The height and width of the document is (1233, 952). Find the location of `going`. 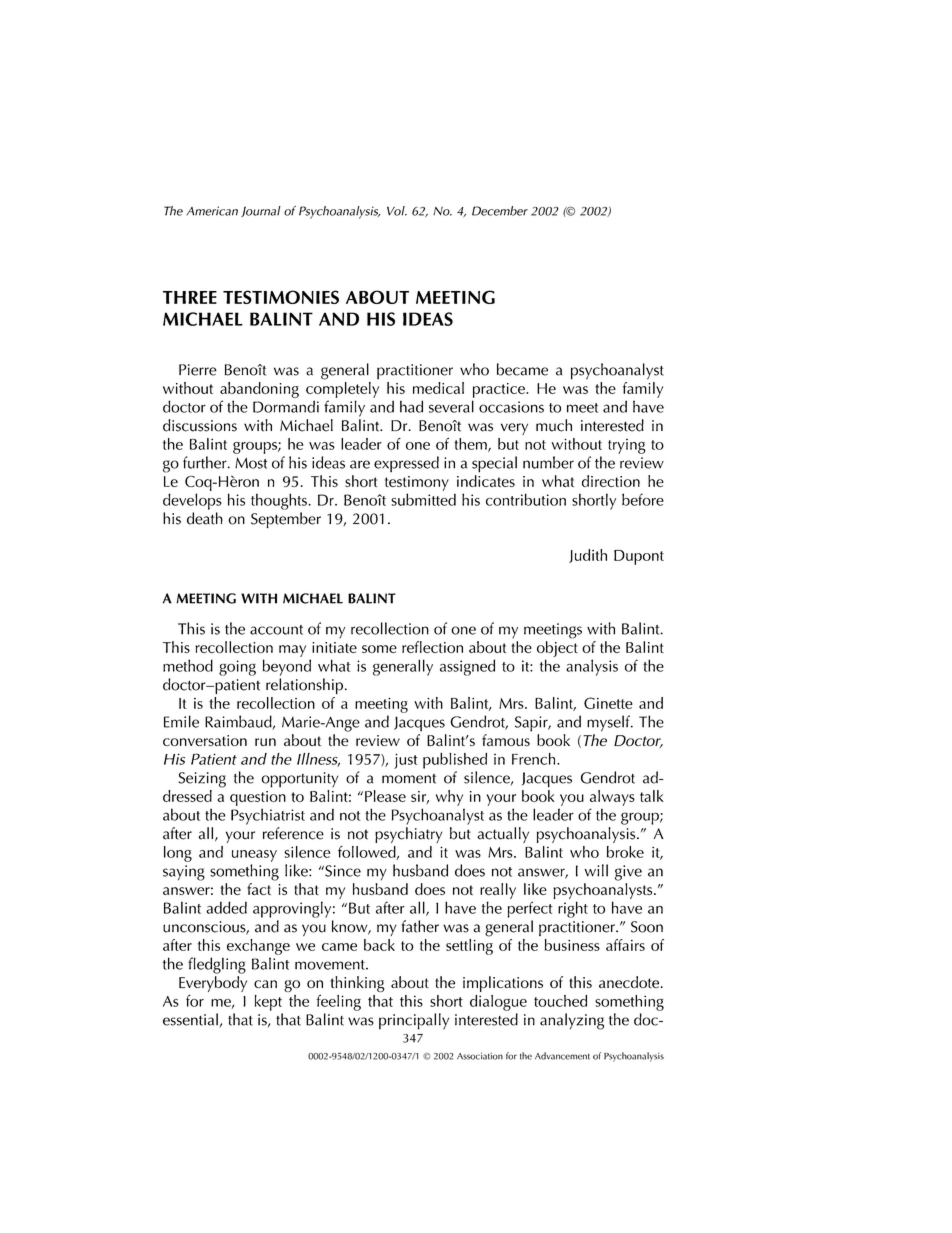

going is located at coordinates (237, 668).
